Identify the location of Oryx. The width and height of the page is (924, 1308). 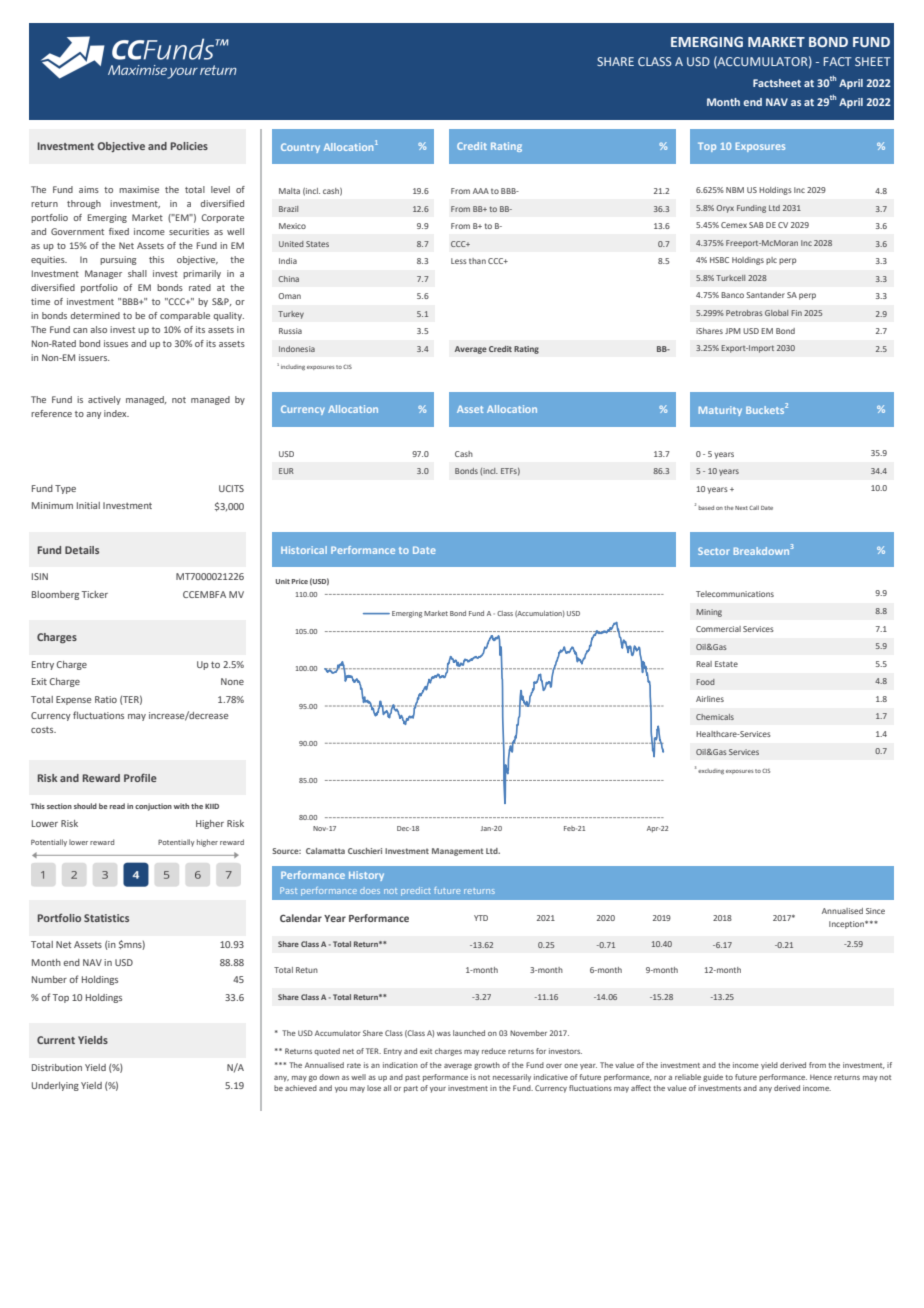
(725, 209).
